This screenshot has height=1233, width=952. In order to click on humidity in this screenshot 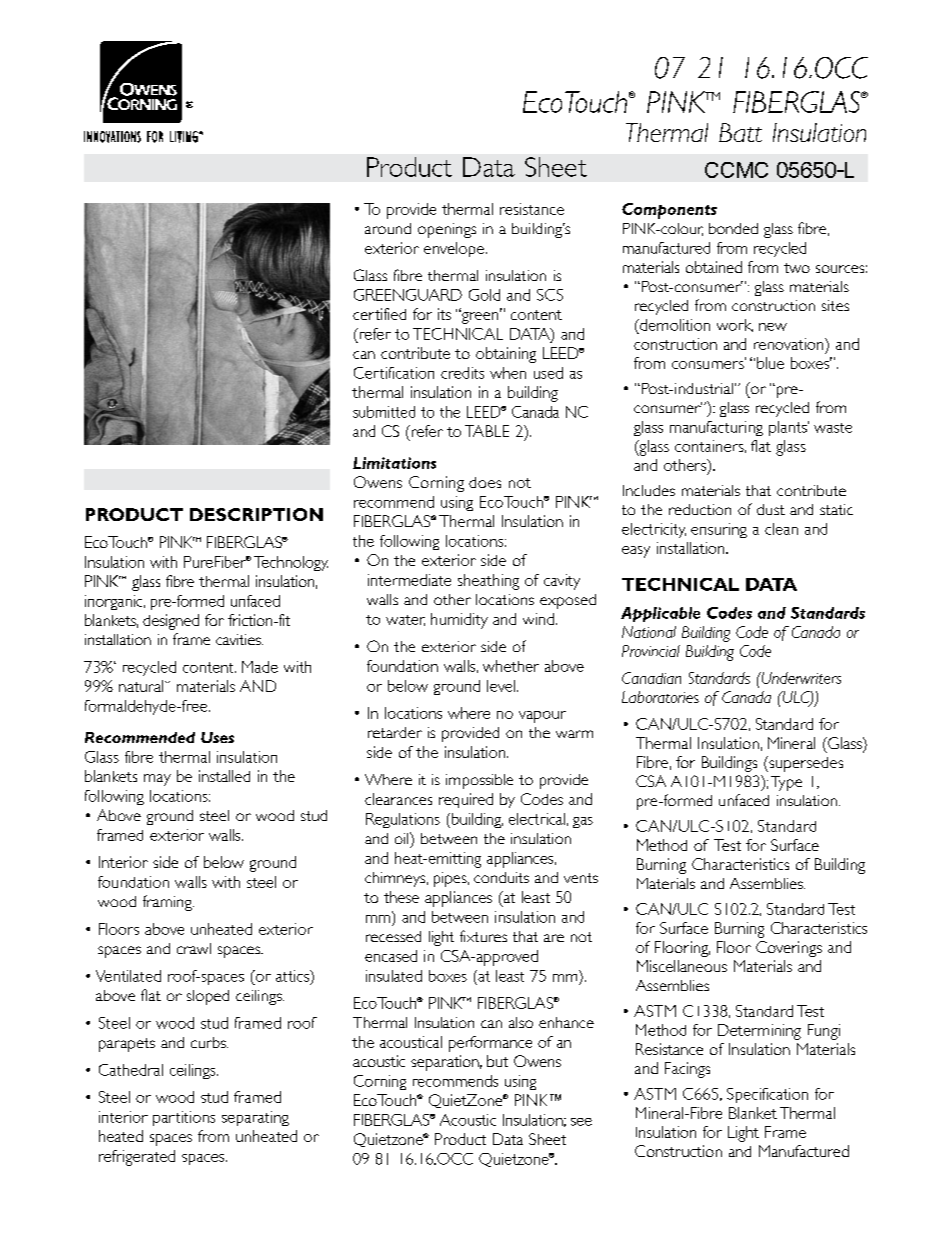, I will do `click(459, 621)`.
